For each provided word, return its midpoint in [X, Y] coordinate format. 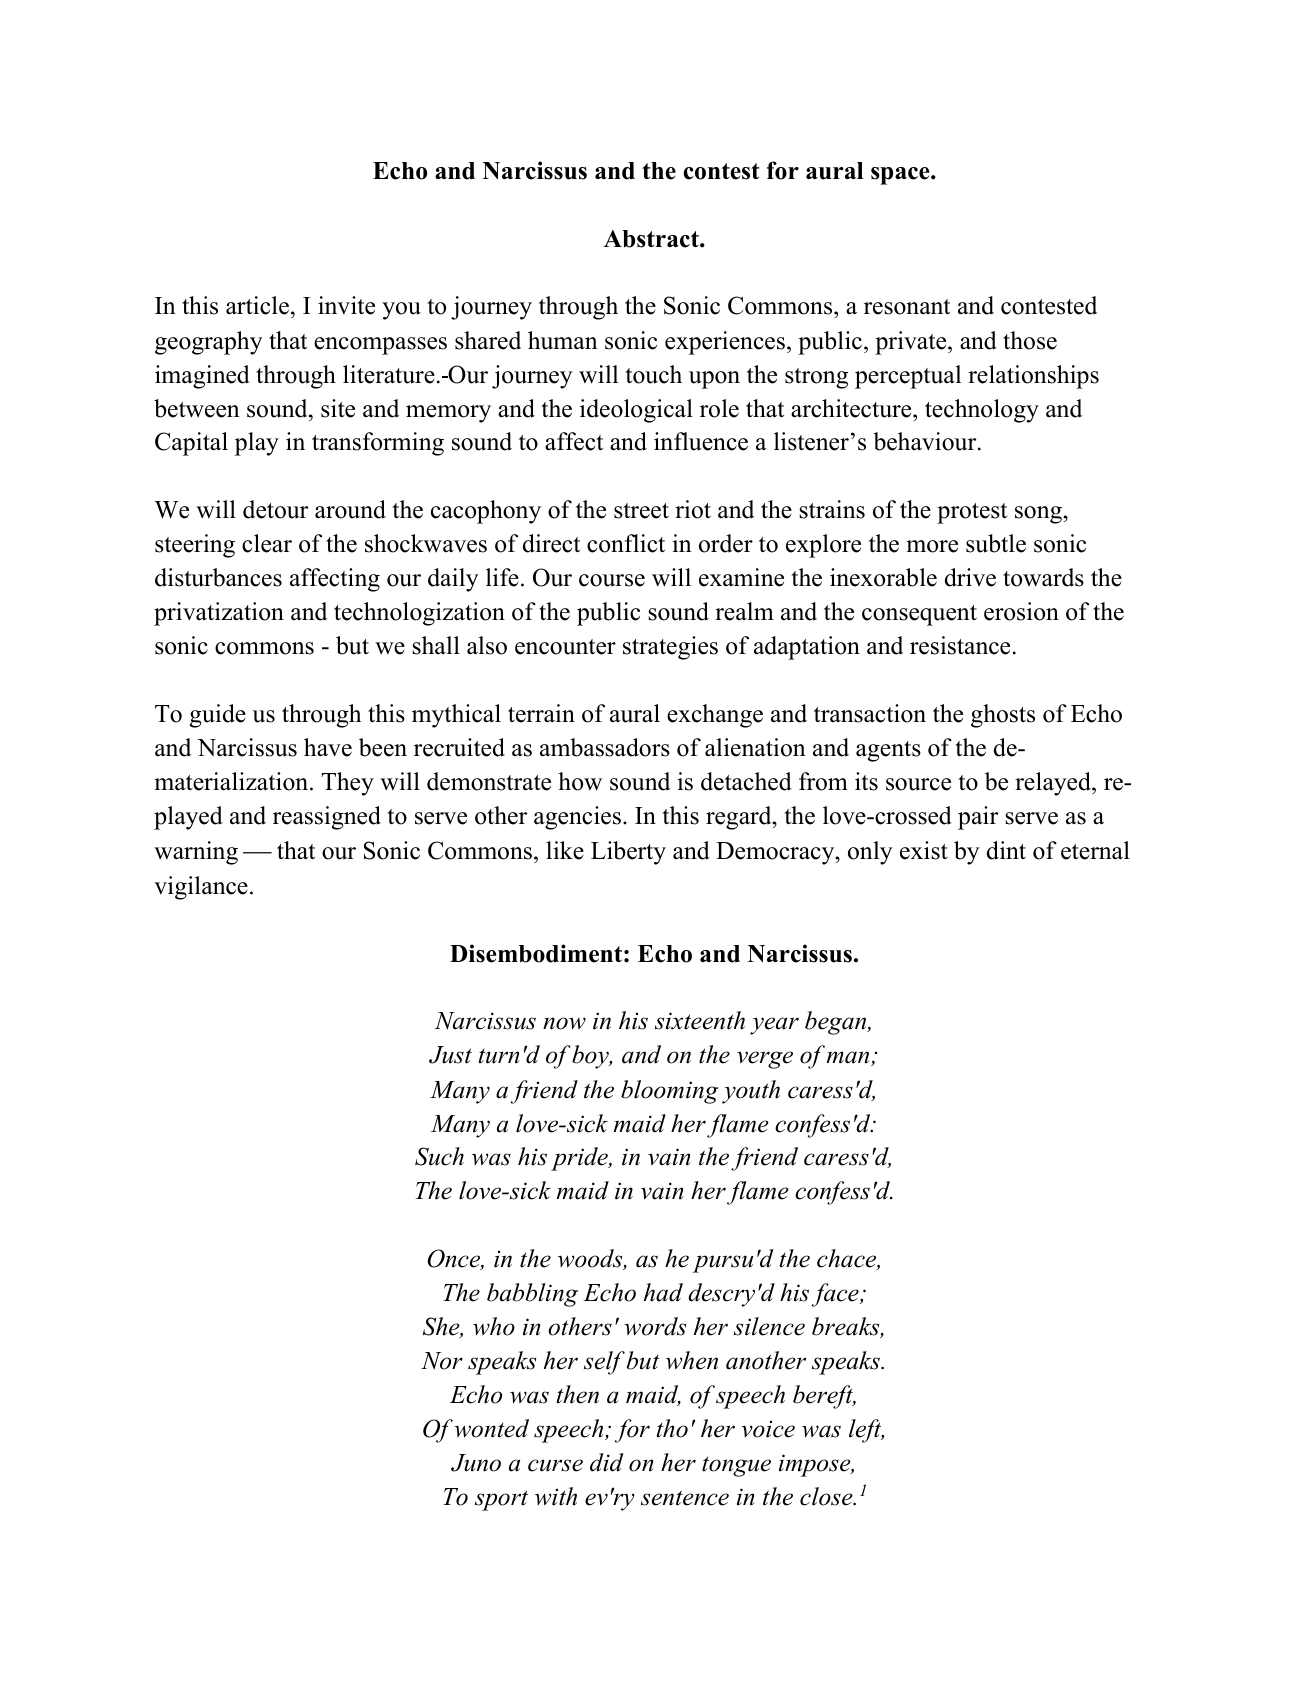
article [257, 305]
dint [1006, 850]
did [607, 1462]
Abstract [652, 239]
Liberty [628, 853]
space [901, 176]
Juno [476, 1463]
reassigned [327, 818]
